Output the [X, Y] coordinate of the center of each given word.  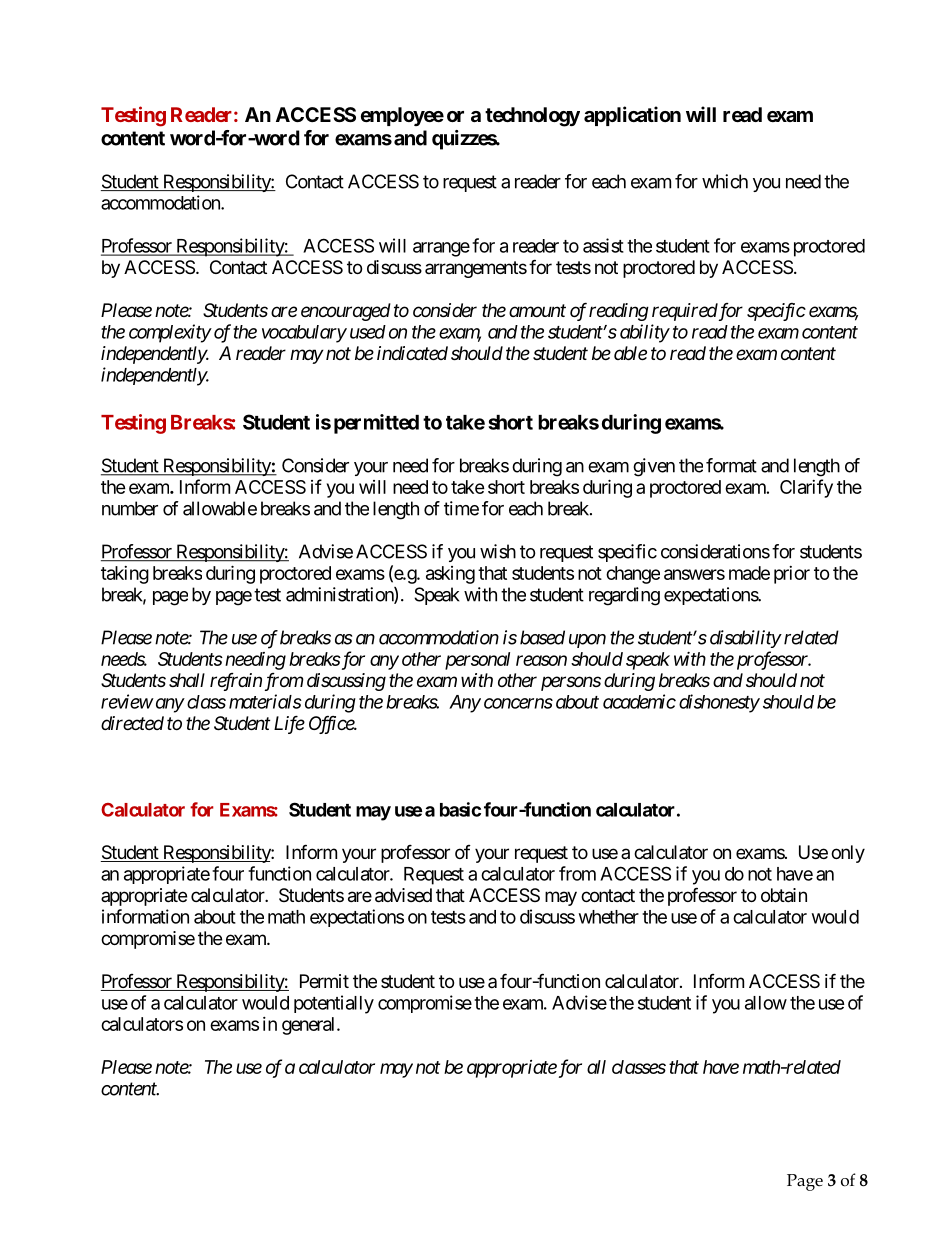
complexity [170, 333]
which [725, 181]
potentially [334, 1004]
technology [532, 117]
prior [792, 575]
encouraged [346, 312]
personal [477, 661]
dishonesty [719, 703]
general [310, 1026]
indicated [412, 353]
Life [289, 724]
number [130, 508]
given [654, 467]
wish [498, 551]
